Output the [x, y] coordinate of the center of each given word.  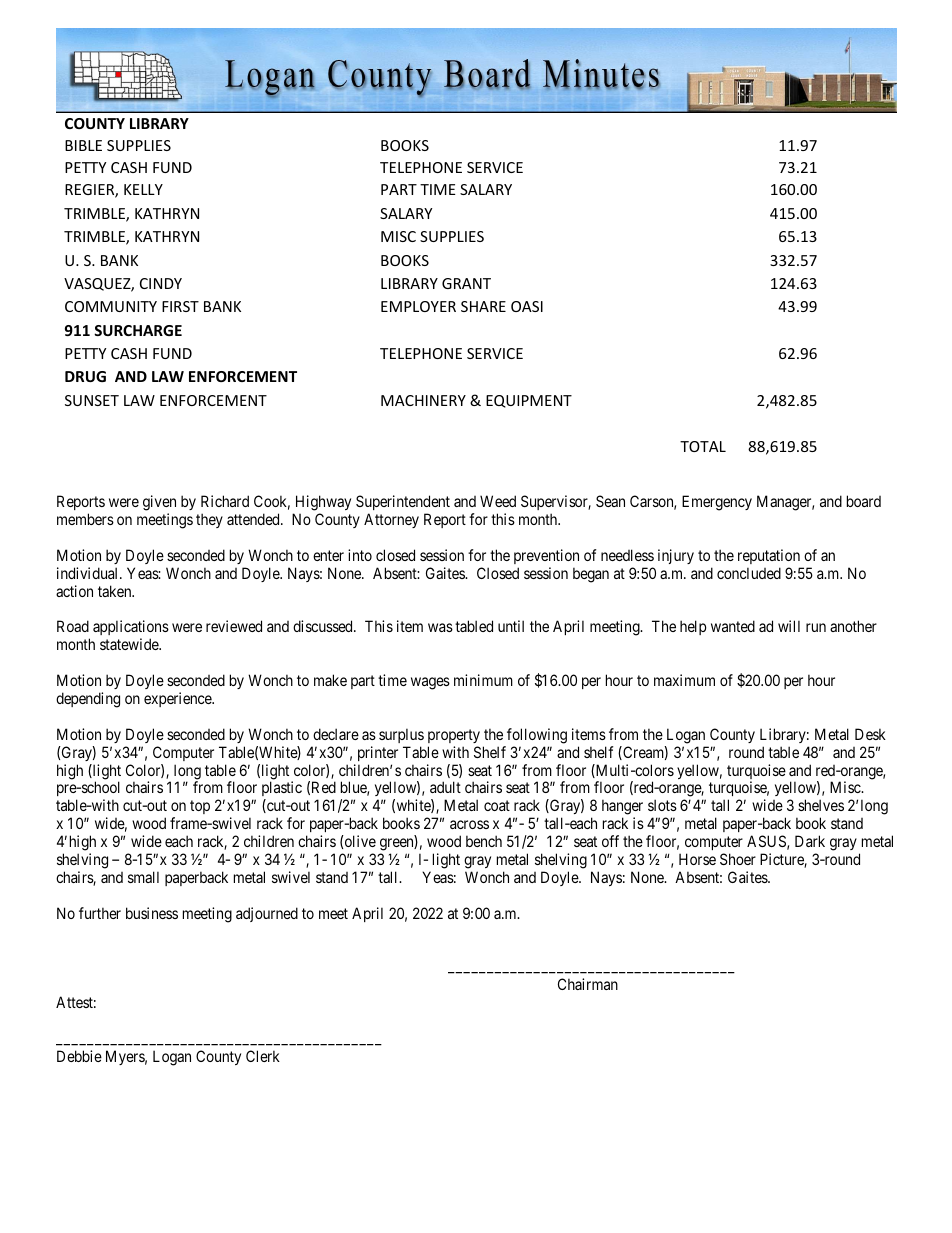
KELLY [143, 189]
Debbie [79, 1056]
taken [116, 591]
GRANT [466, 283]
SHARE [483, 306]
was [440, 627]
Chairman [588, 984]
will [789, 626]
